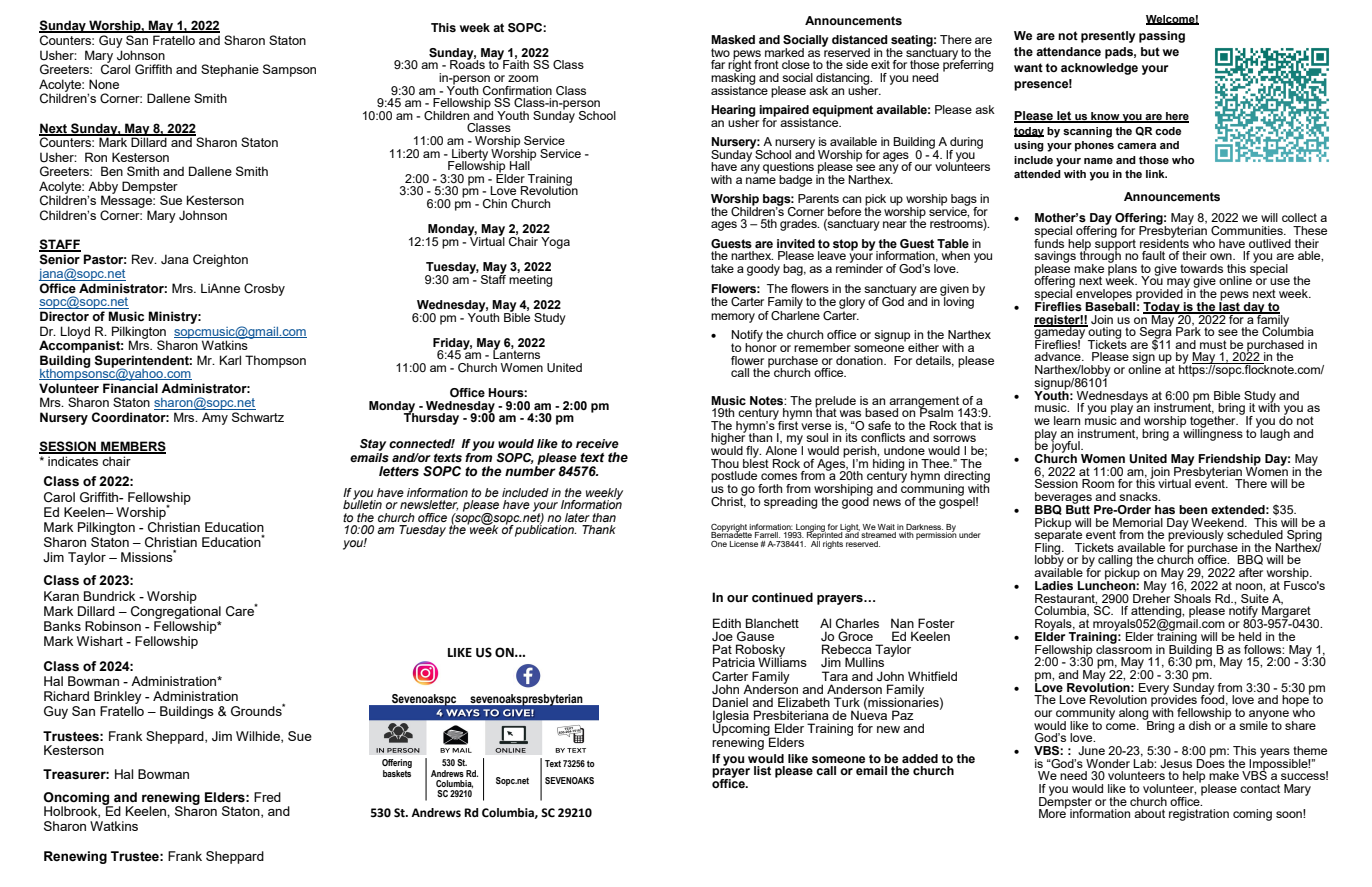  What do you see at coordinates (258, 417) in the document?
I see `Schwartz` at bounding box center [258, 417].
